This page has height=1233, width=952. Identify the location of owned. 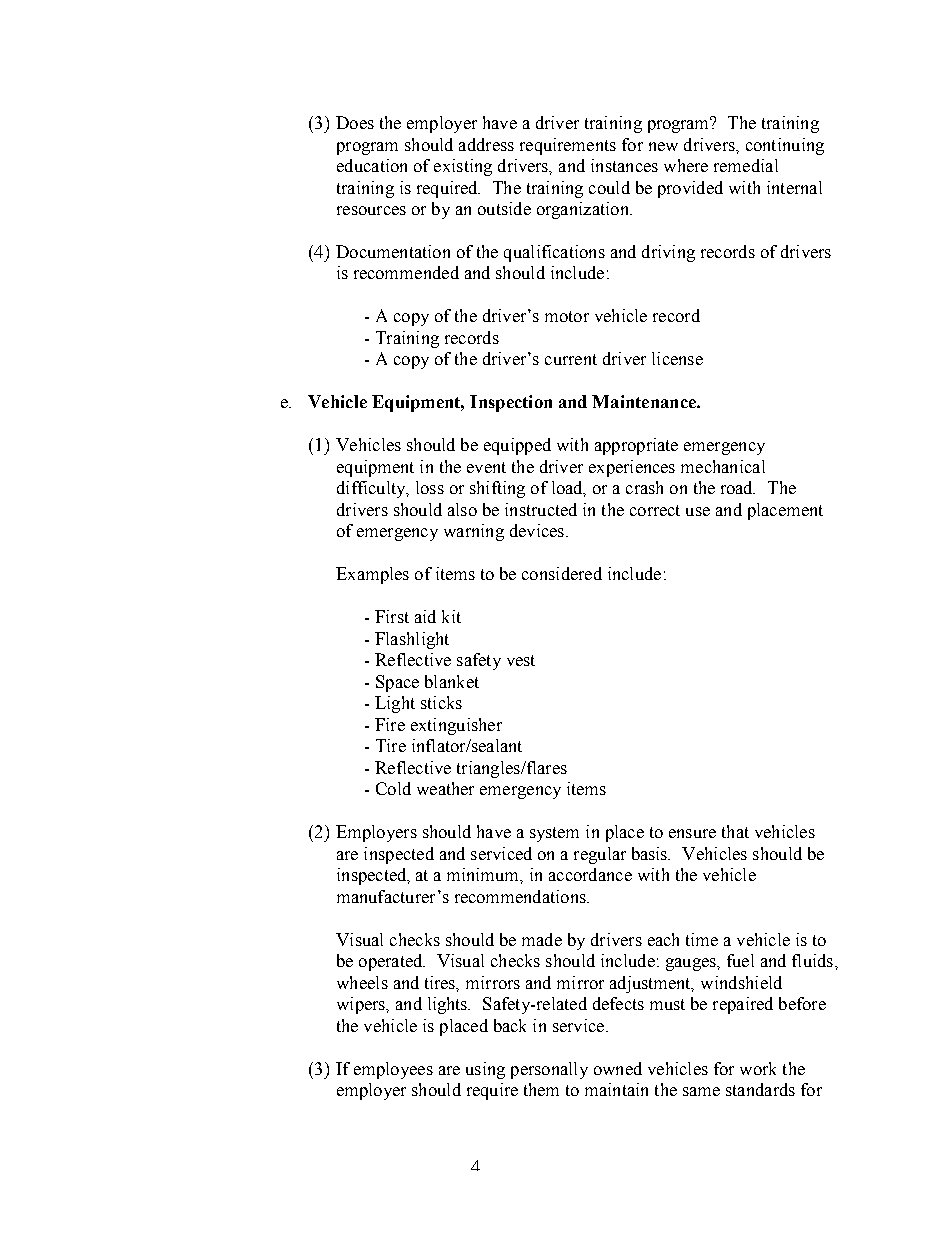
(618, 1068).
